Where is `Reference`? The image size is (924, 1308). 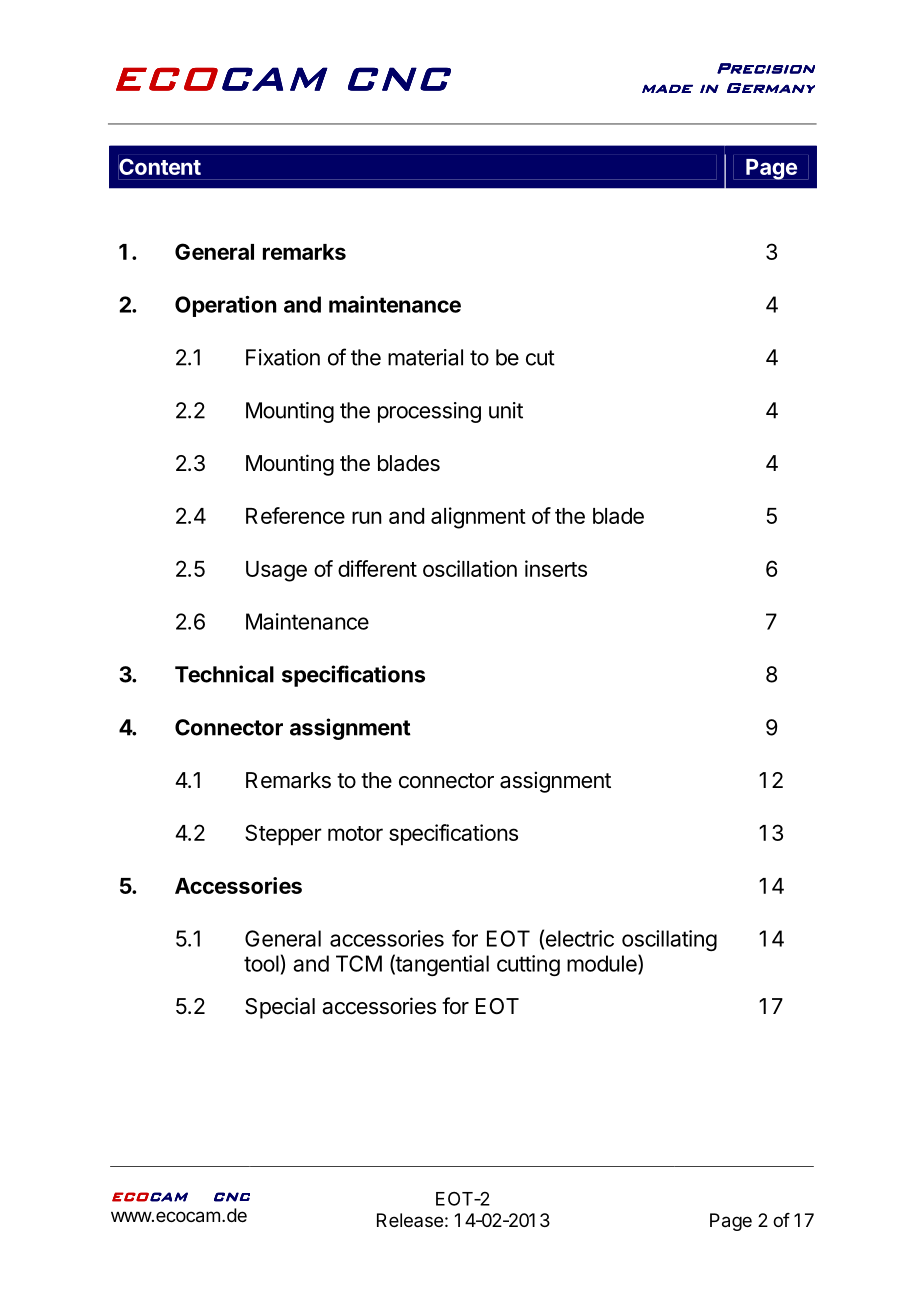
Reference is located at coordinates (295, 515).
